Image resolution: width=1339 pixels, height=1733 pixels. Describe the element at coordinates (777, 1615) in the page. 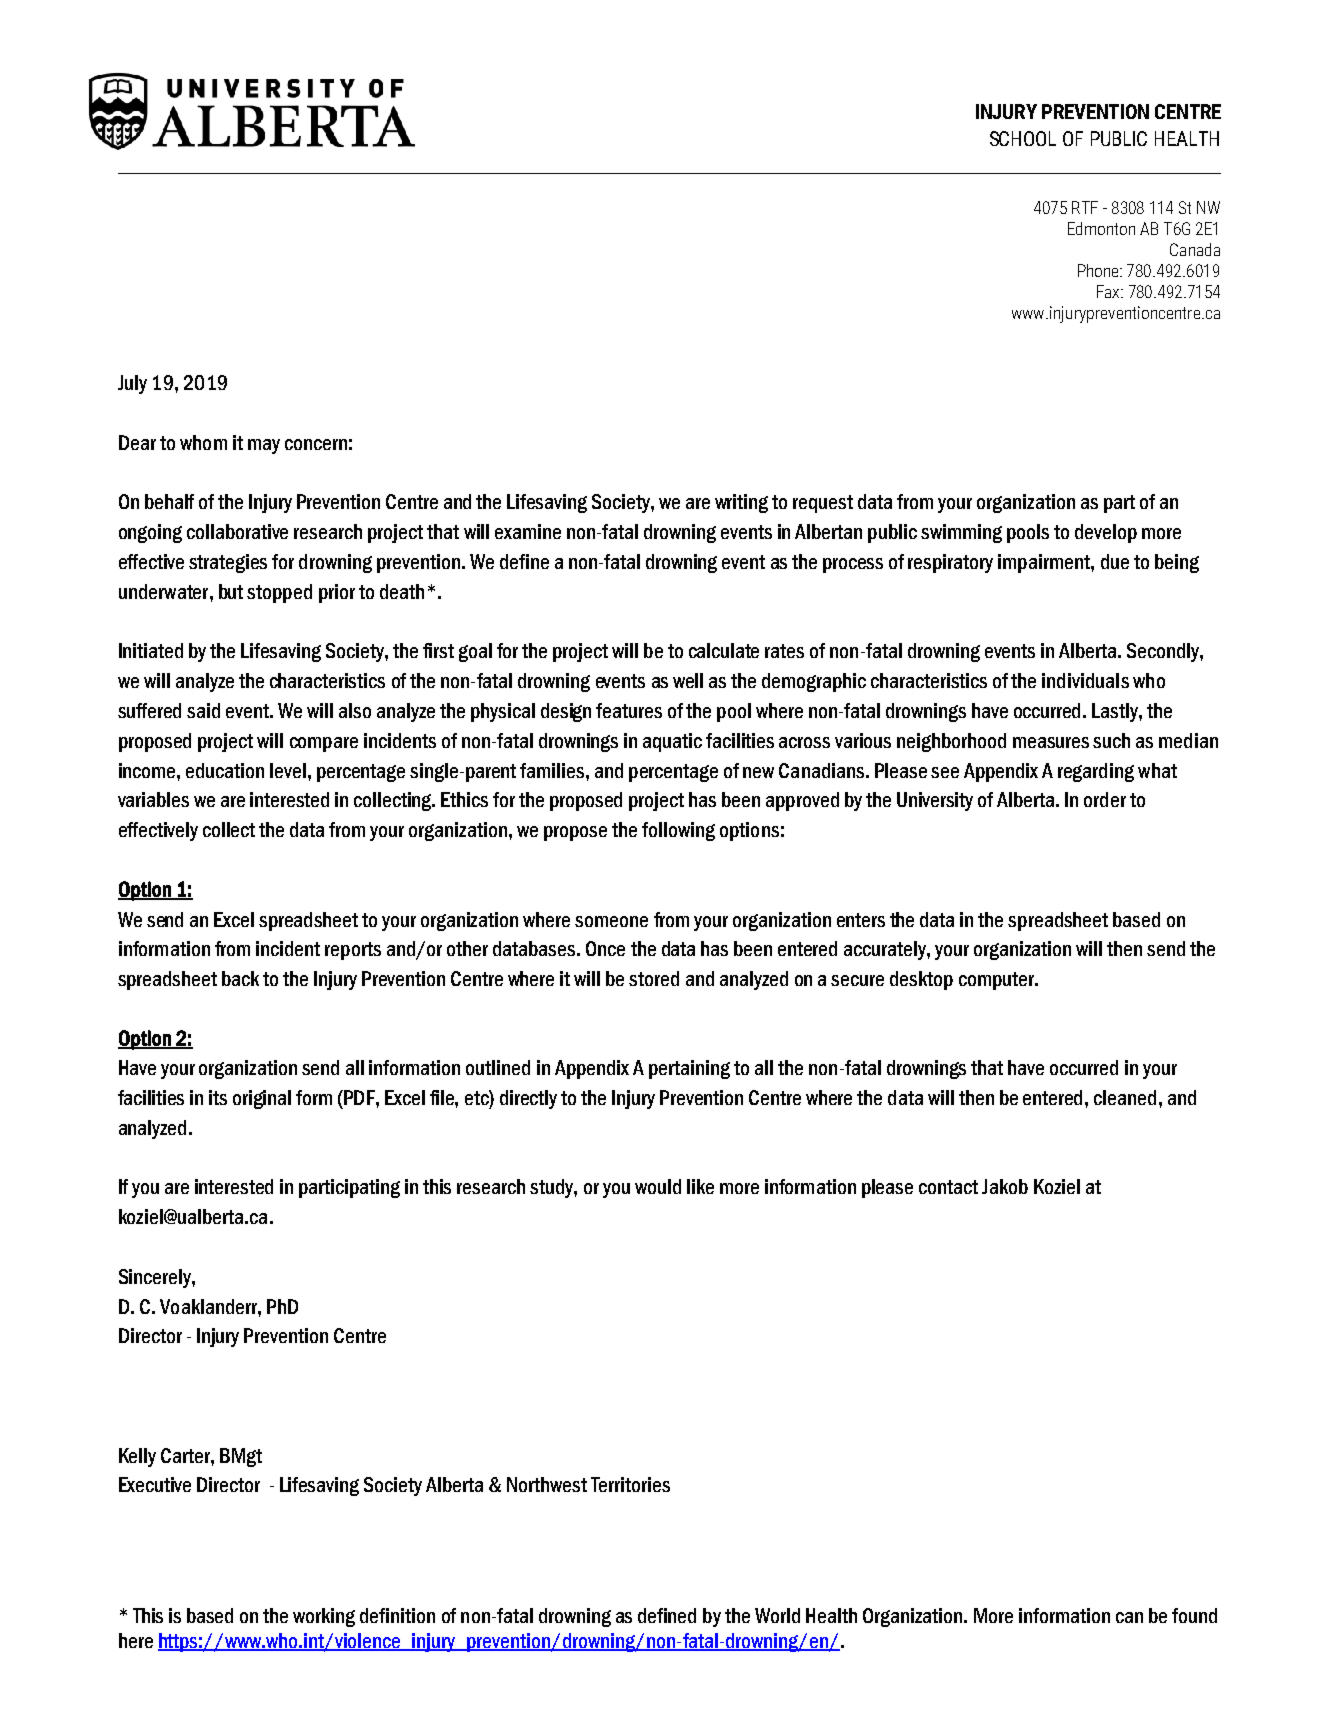

I see `World` at that location.
